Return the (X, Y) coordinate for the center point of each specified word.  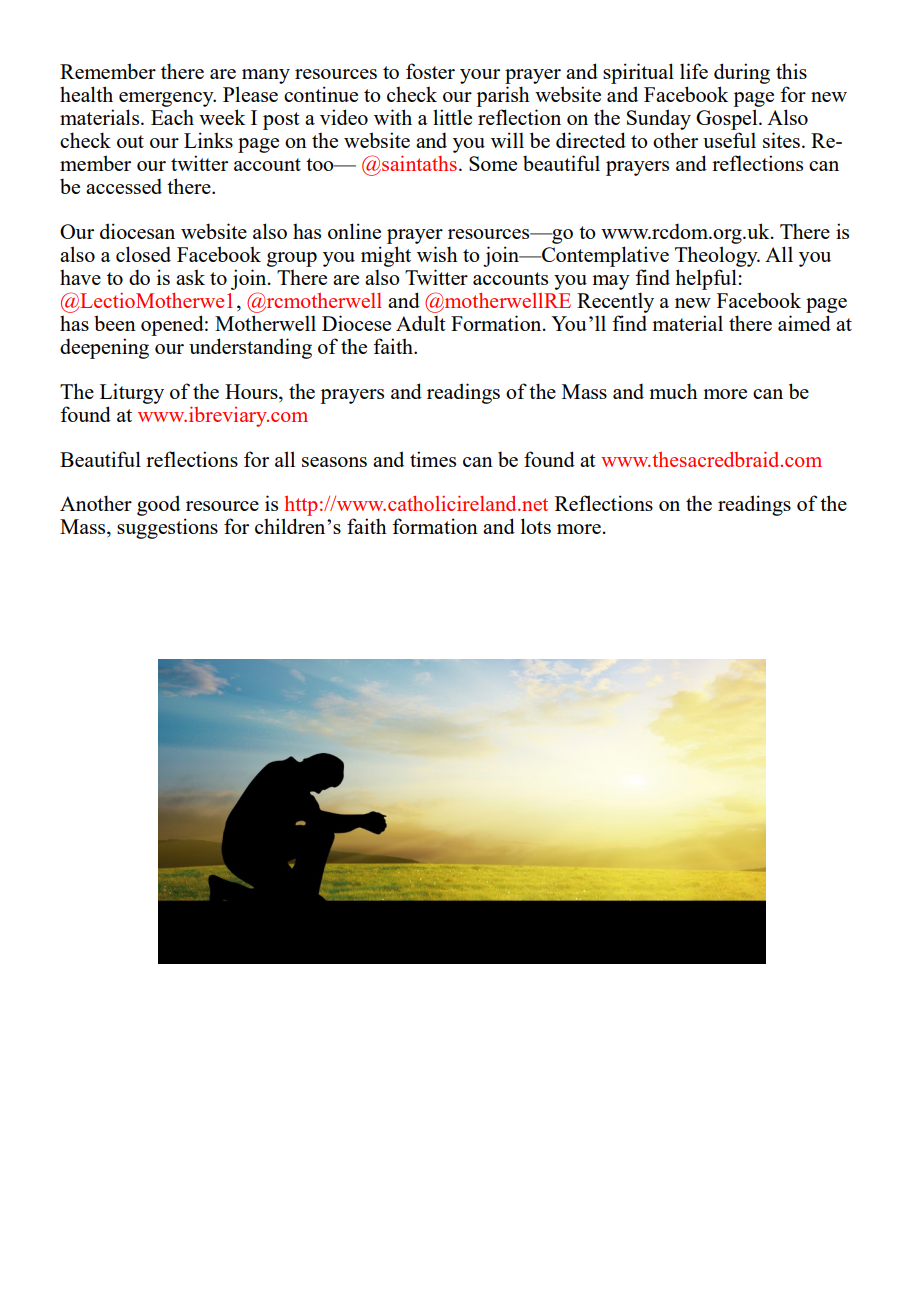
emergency (167, 99)
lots (536, 526)
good (158, 505)
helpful (706, 279)
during (742, 73)
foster (430, 71)
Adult (421, 323)
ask (190, 277)
